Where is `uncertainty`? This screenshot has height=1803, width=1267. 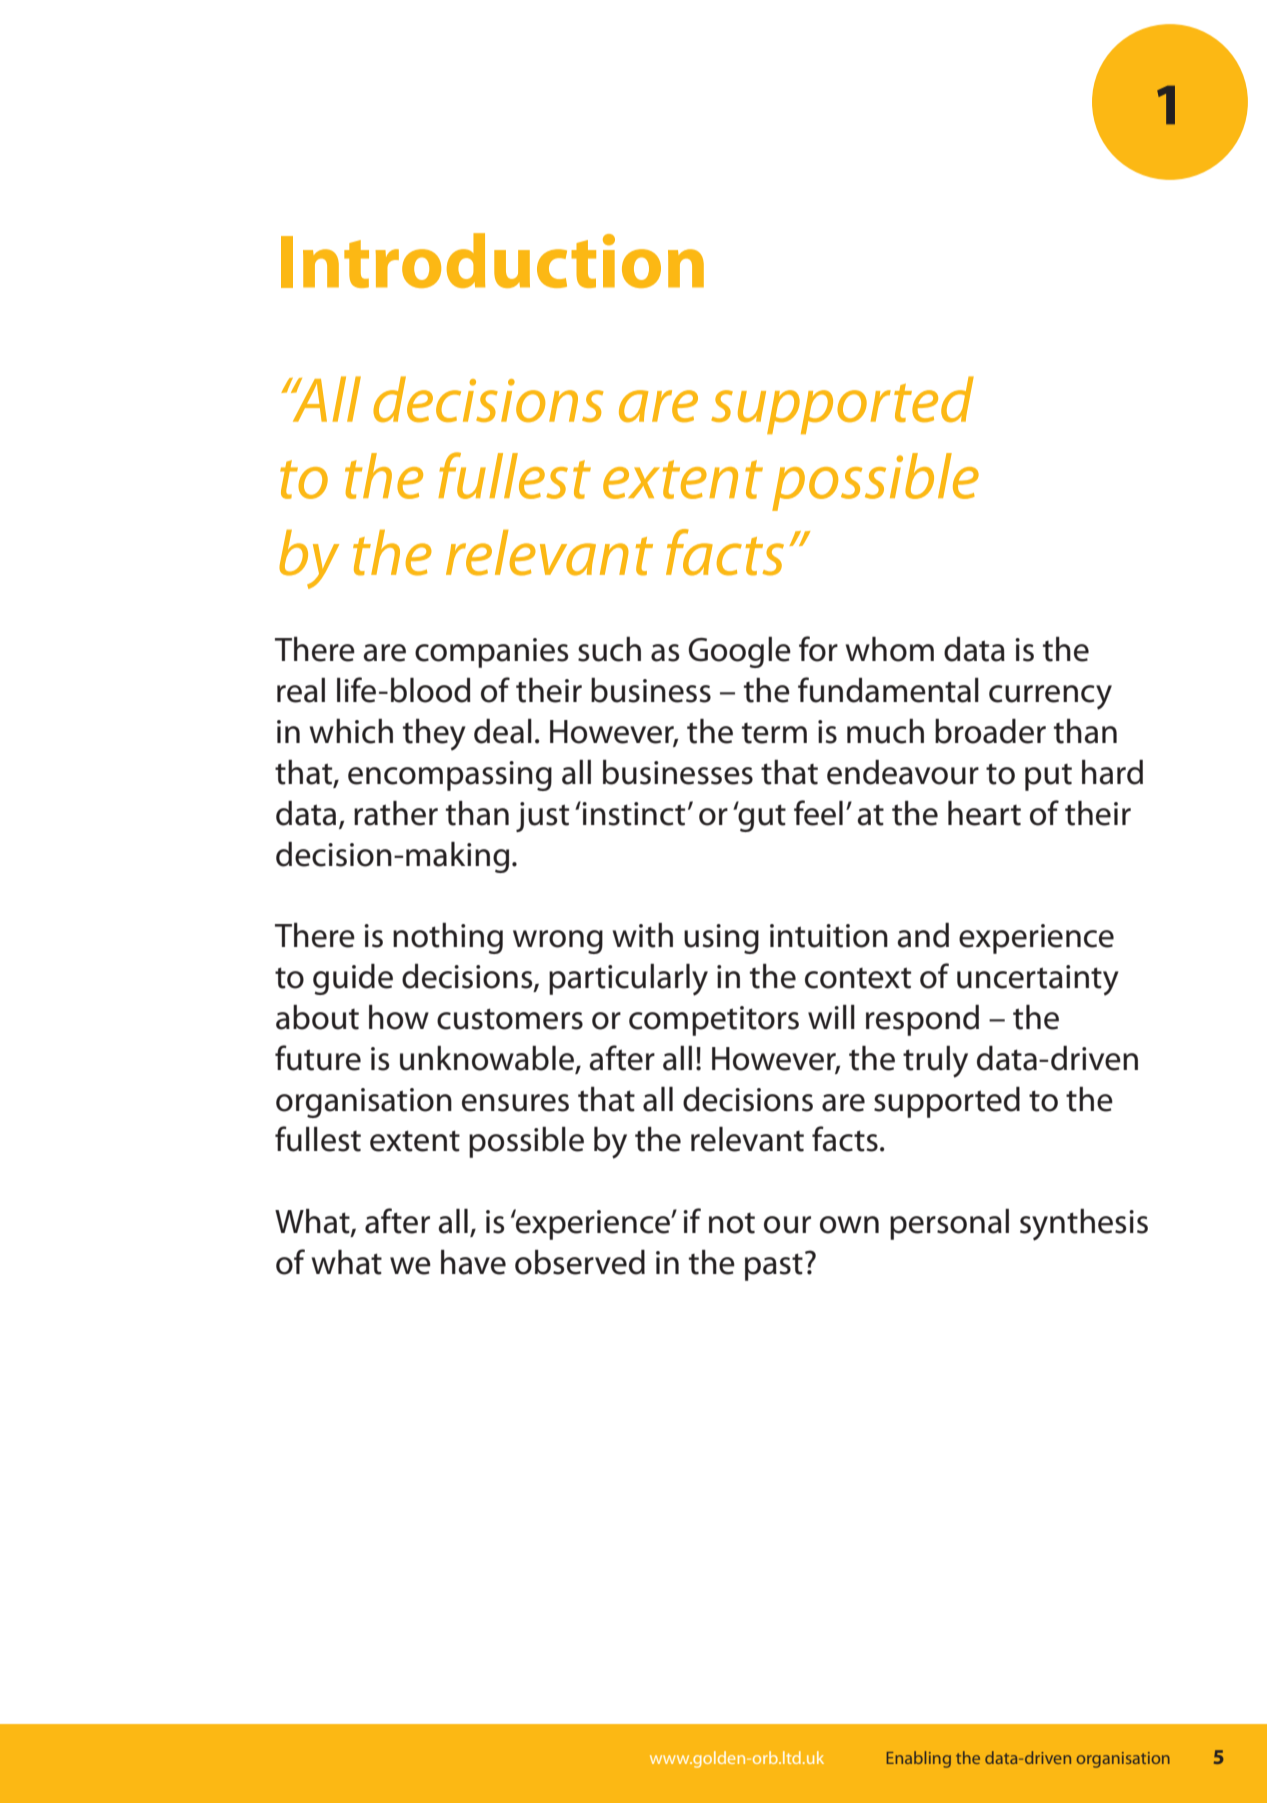 uncertainty is located at coordinates (1038, 980).
